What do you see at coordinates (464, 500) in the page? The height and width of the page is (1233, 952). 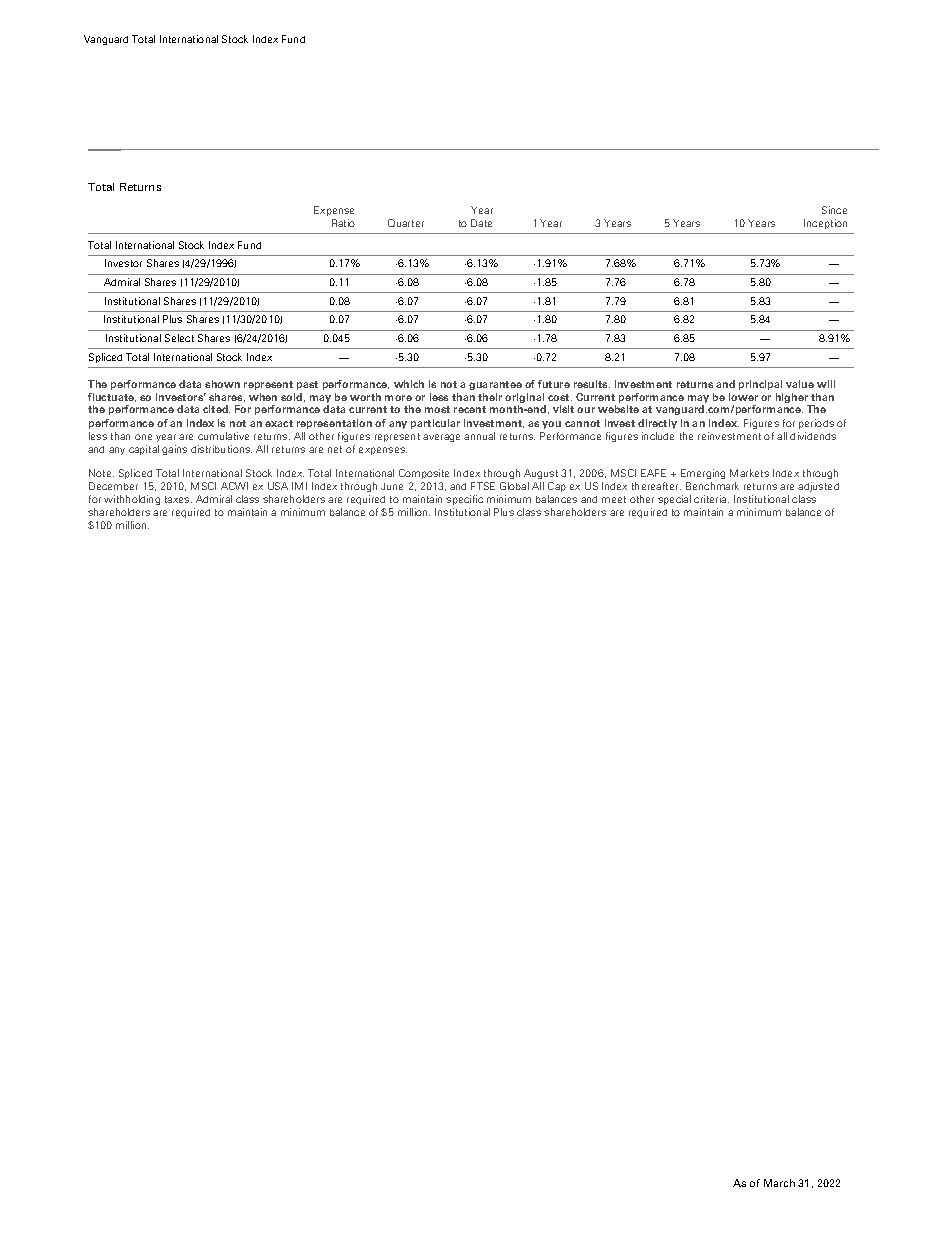 I see `specific` at bounding box center [464, 500].
